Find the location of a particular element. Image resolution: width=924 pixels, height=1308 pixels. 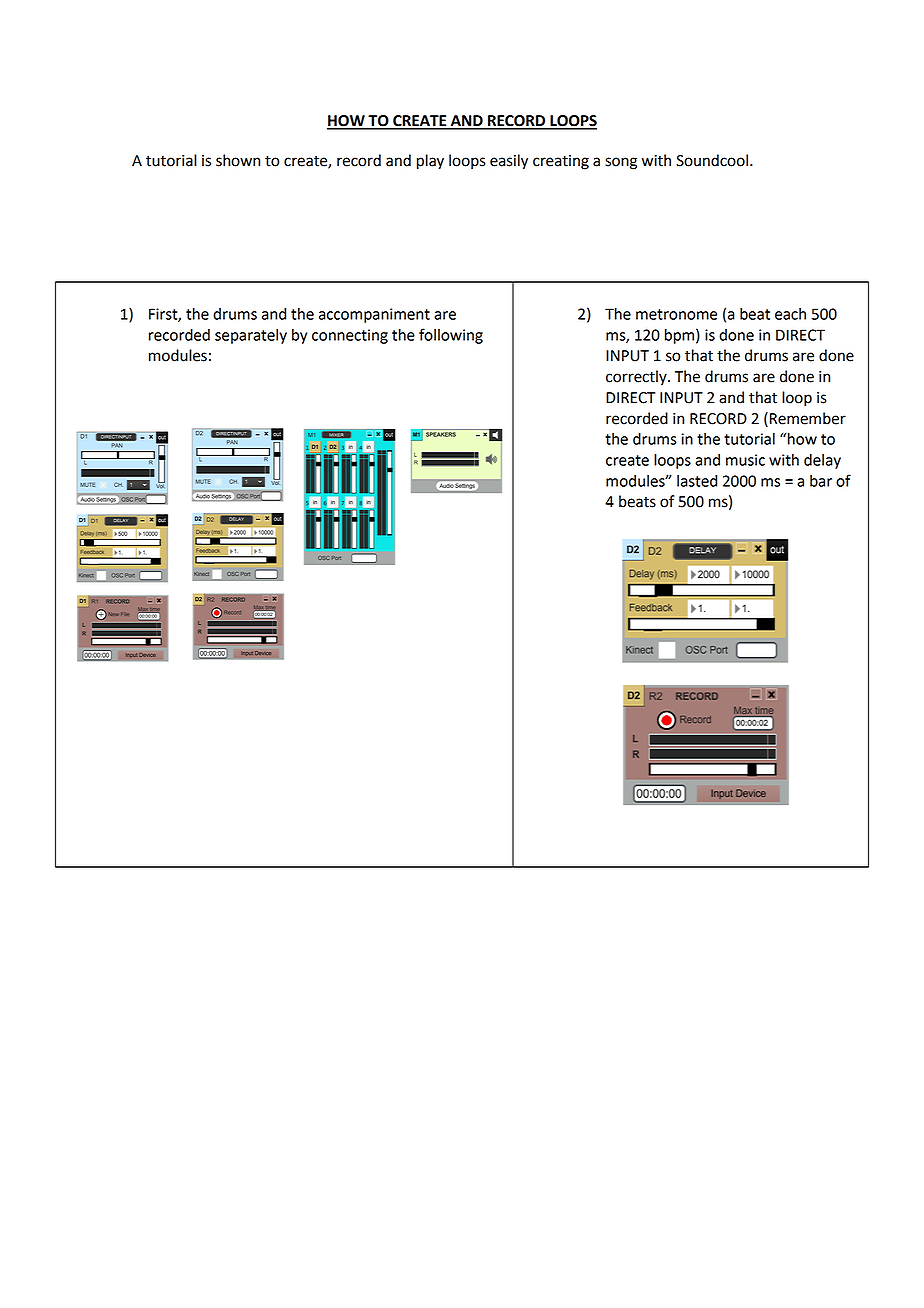

bpm is located at coordinates (679, 336).
